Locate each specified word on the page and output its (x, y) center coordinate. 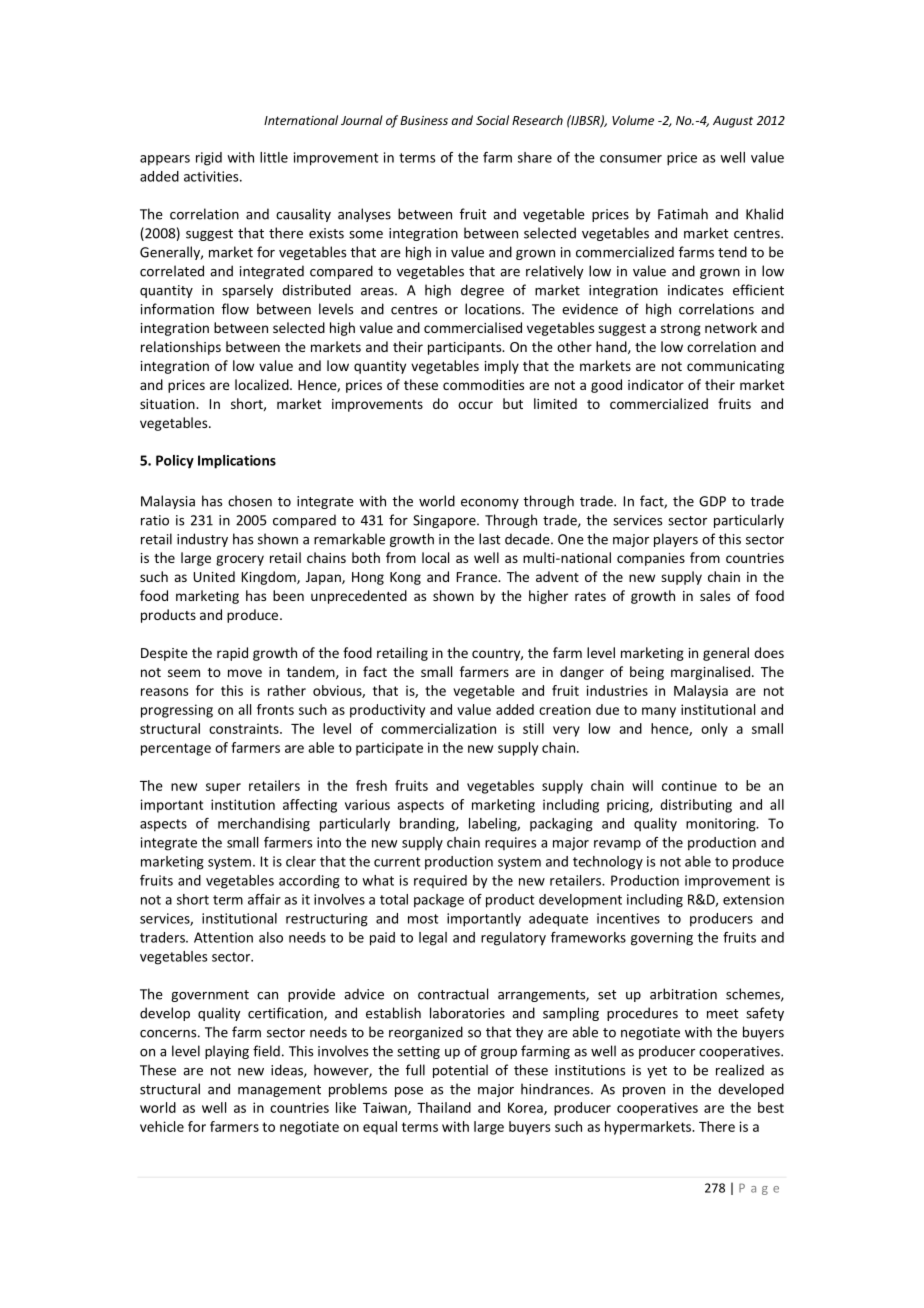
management (279, 1091)
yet (657, 1072)
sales (715, 595)
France (478, 577)
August (733, 122)
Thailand (444, 1107)
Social (492, 120)
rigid (209, 159)
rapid (232, 654)
